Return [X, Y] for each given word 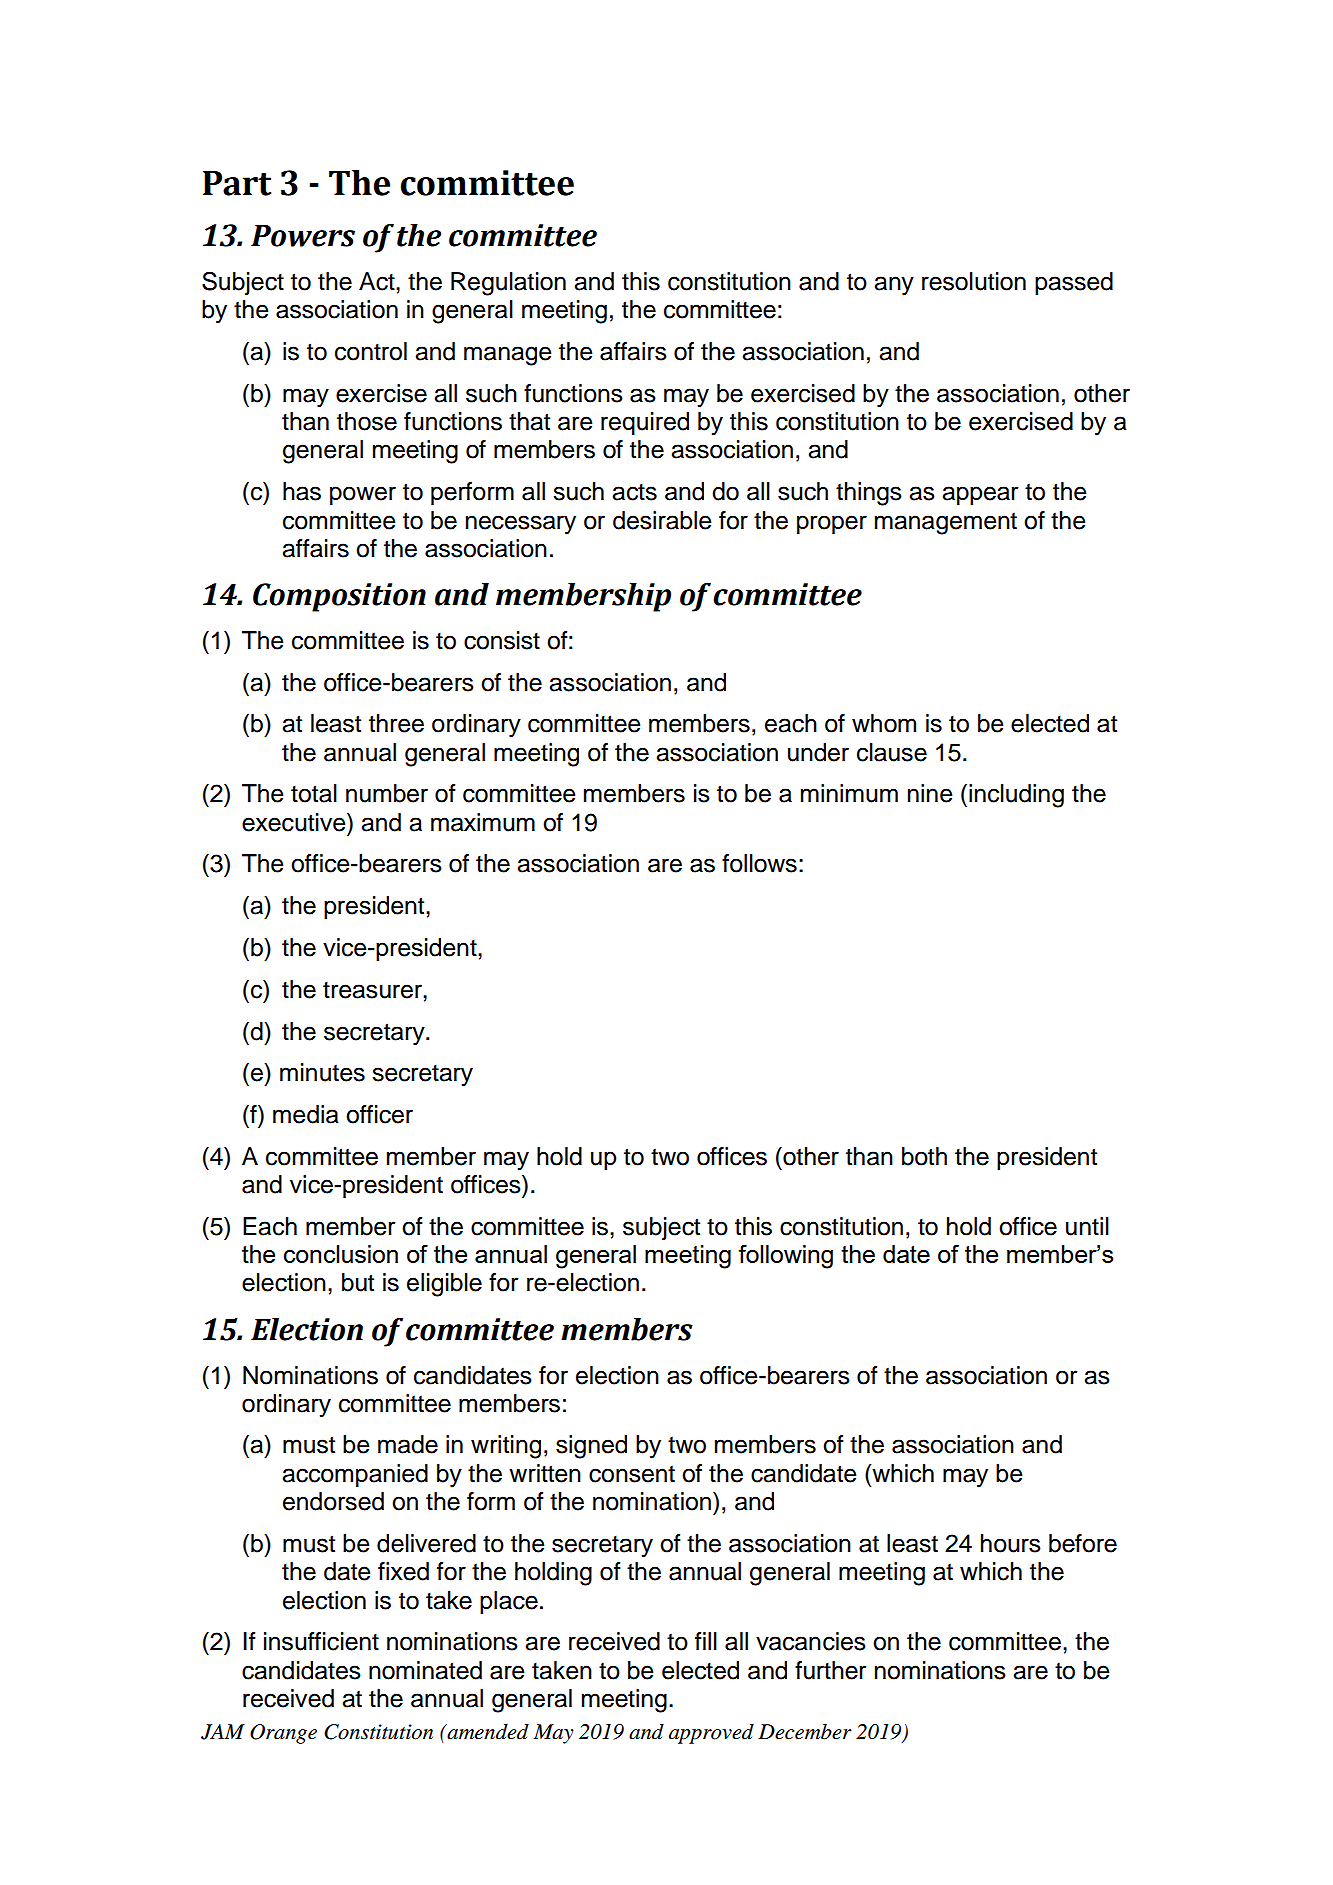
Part [237, 183]
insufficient [321, 1641]
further [830, 1670]
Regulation [508, 284]
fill [706, 1641]
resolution [974, 281]
